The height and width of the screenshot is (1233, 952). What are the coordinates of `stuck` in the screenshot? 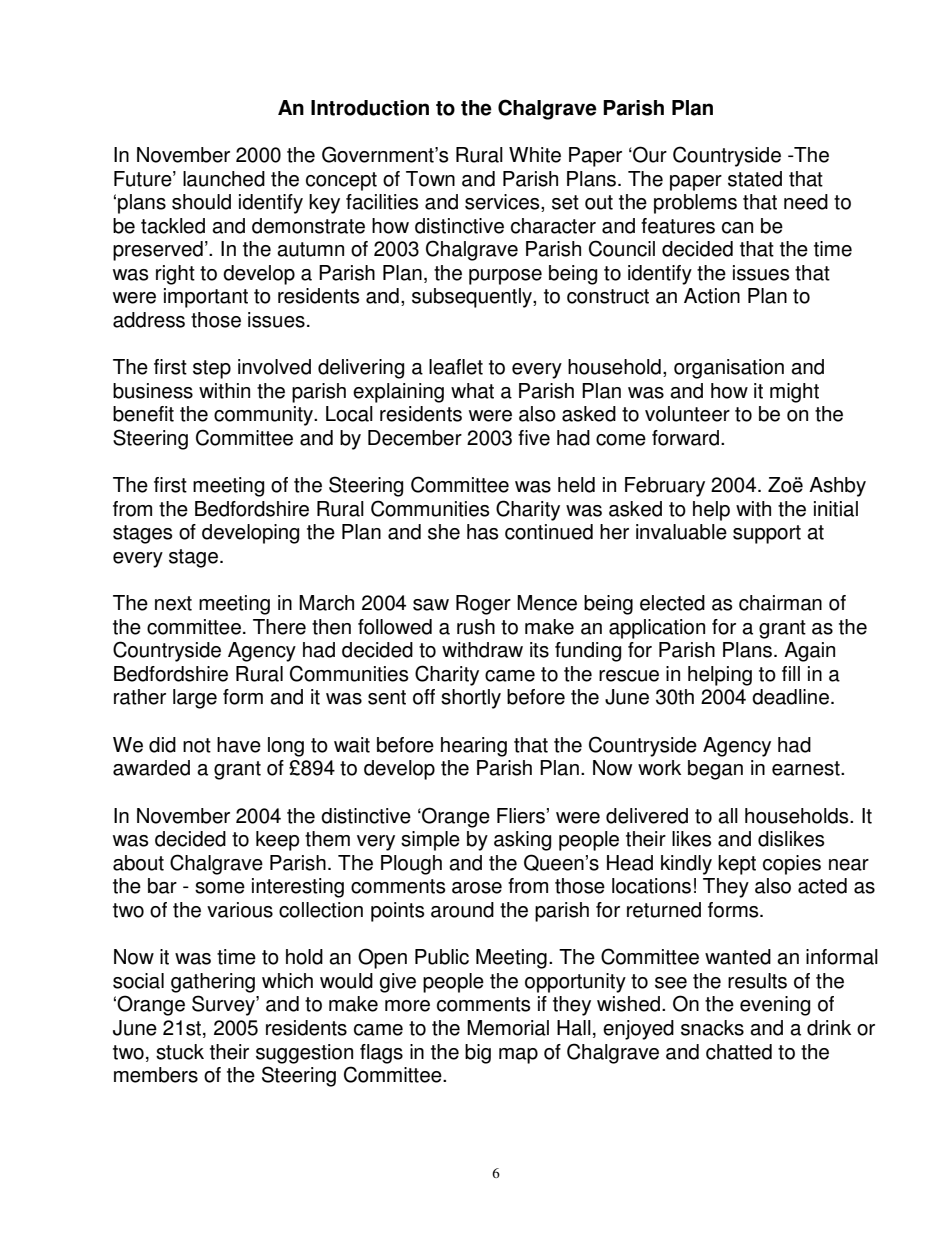 It's located at (180, 1052).
